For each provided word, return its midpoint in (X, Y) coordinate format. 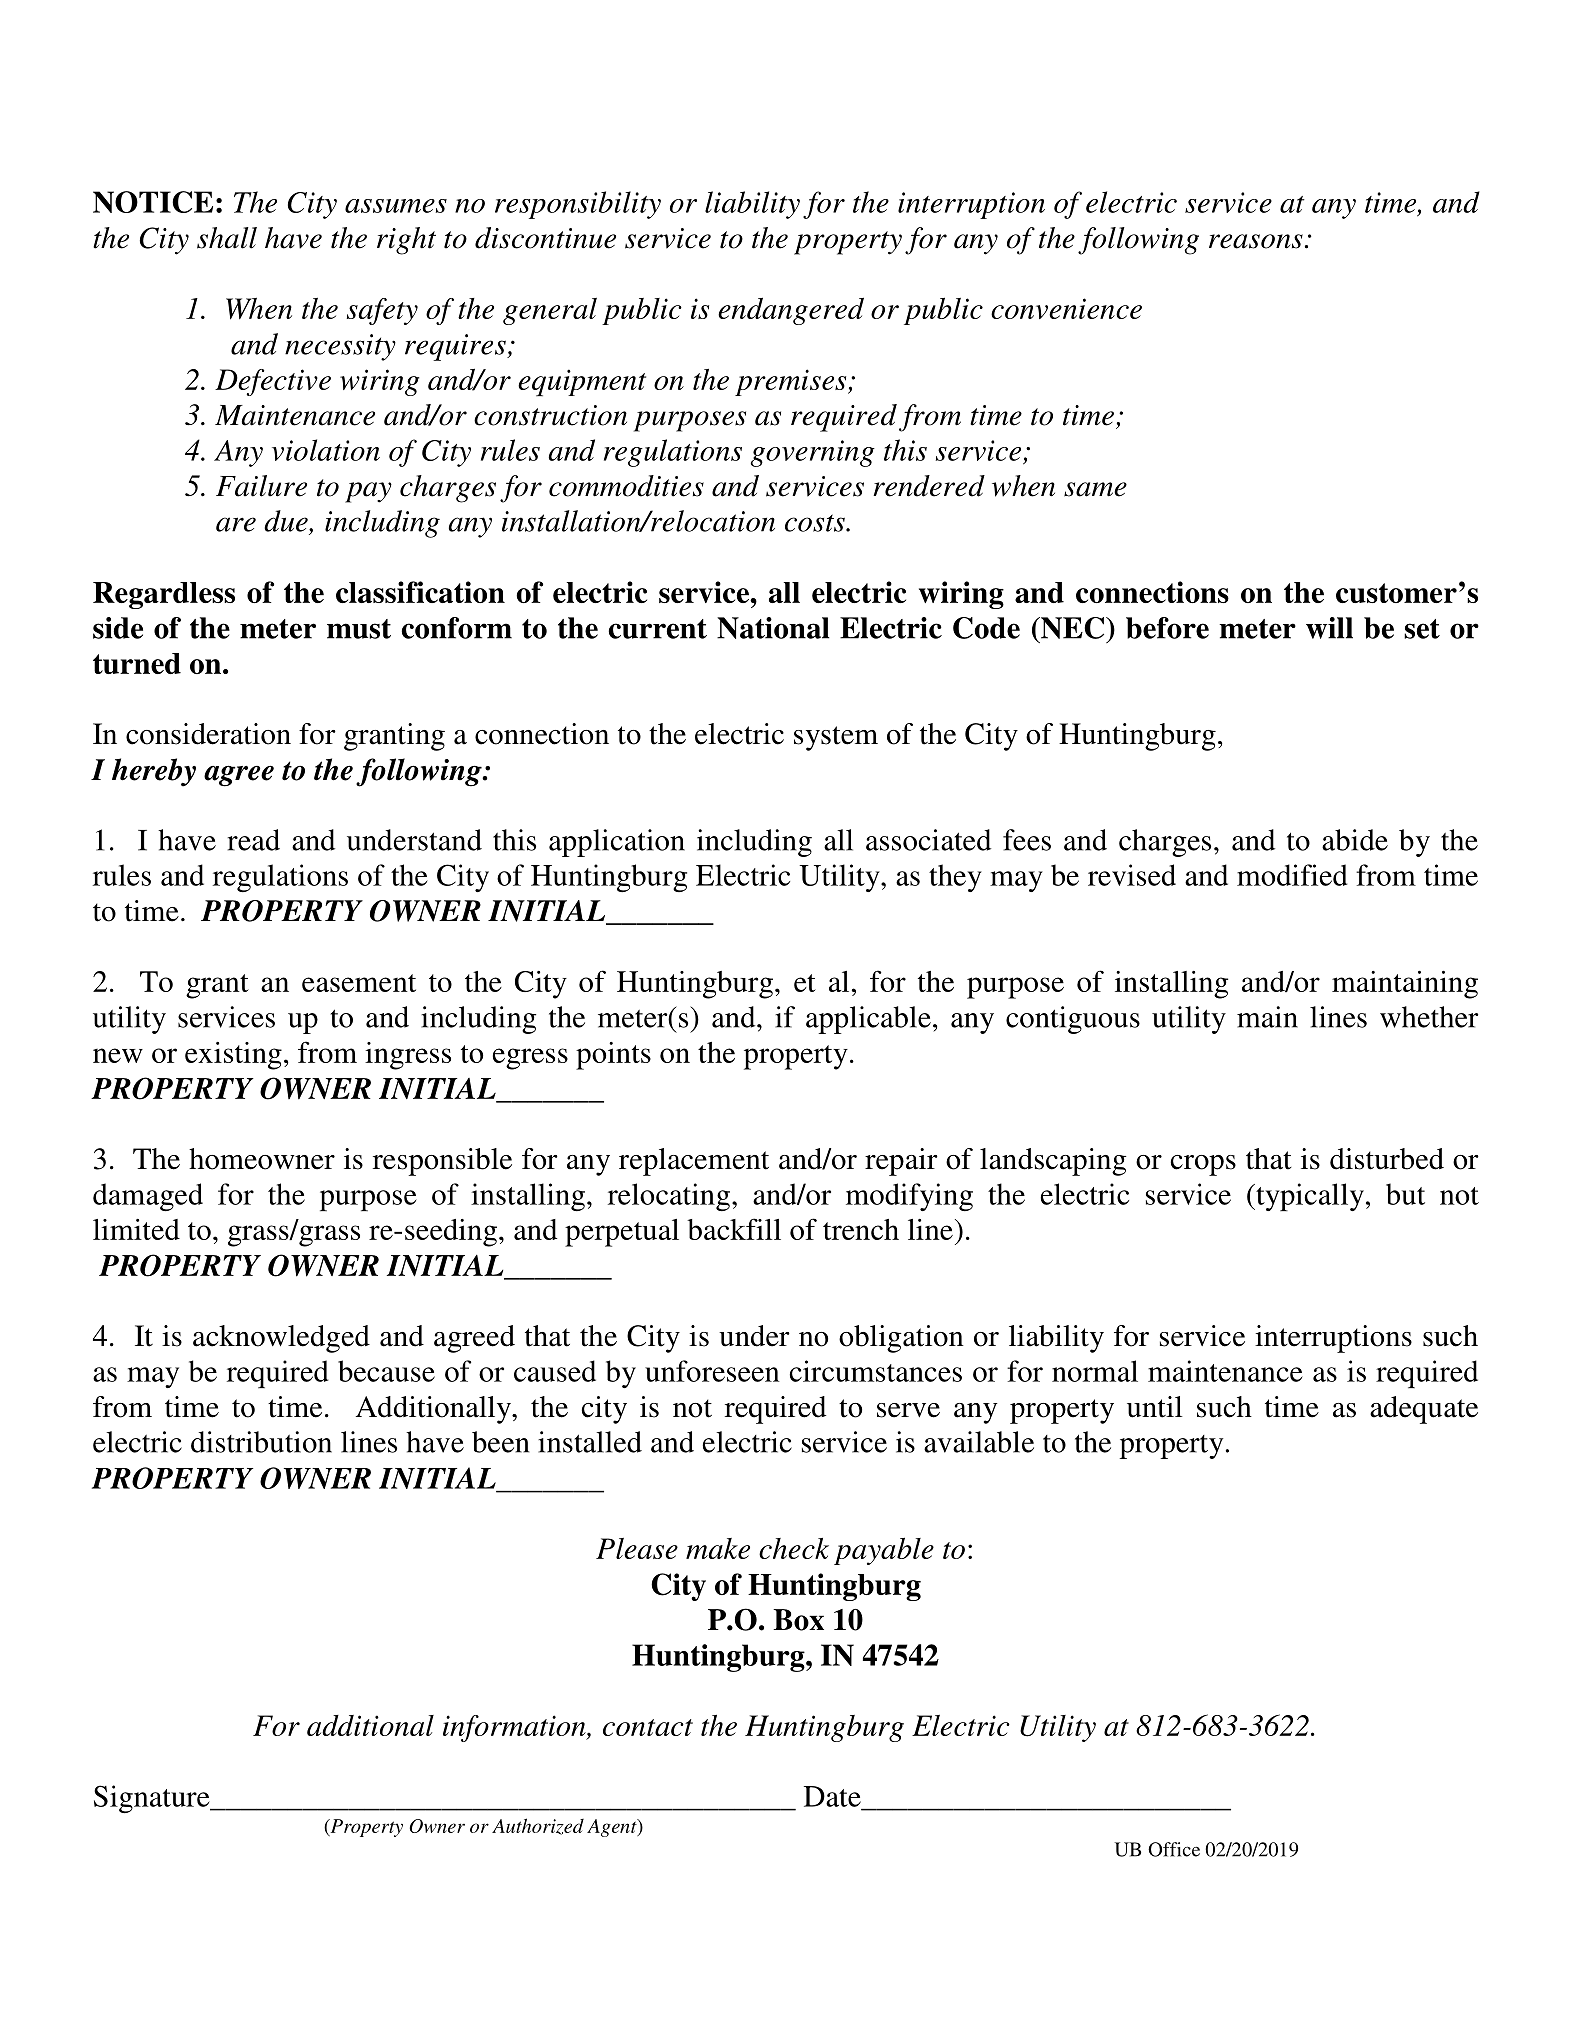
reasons (1256, 241)
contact (648, 1727)
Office (1174, 1849)
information (515, 1728)
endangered (791, 311)
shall (227, 238)
